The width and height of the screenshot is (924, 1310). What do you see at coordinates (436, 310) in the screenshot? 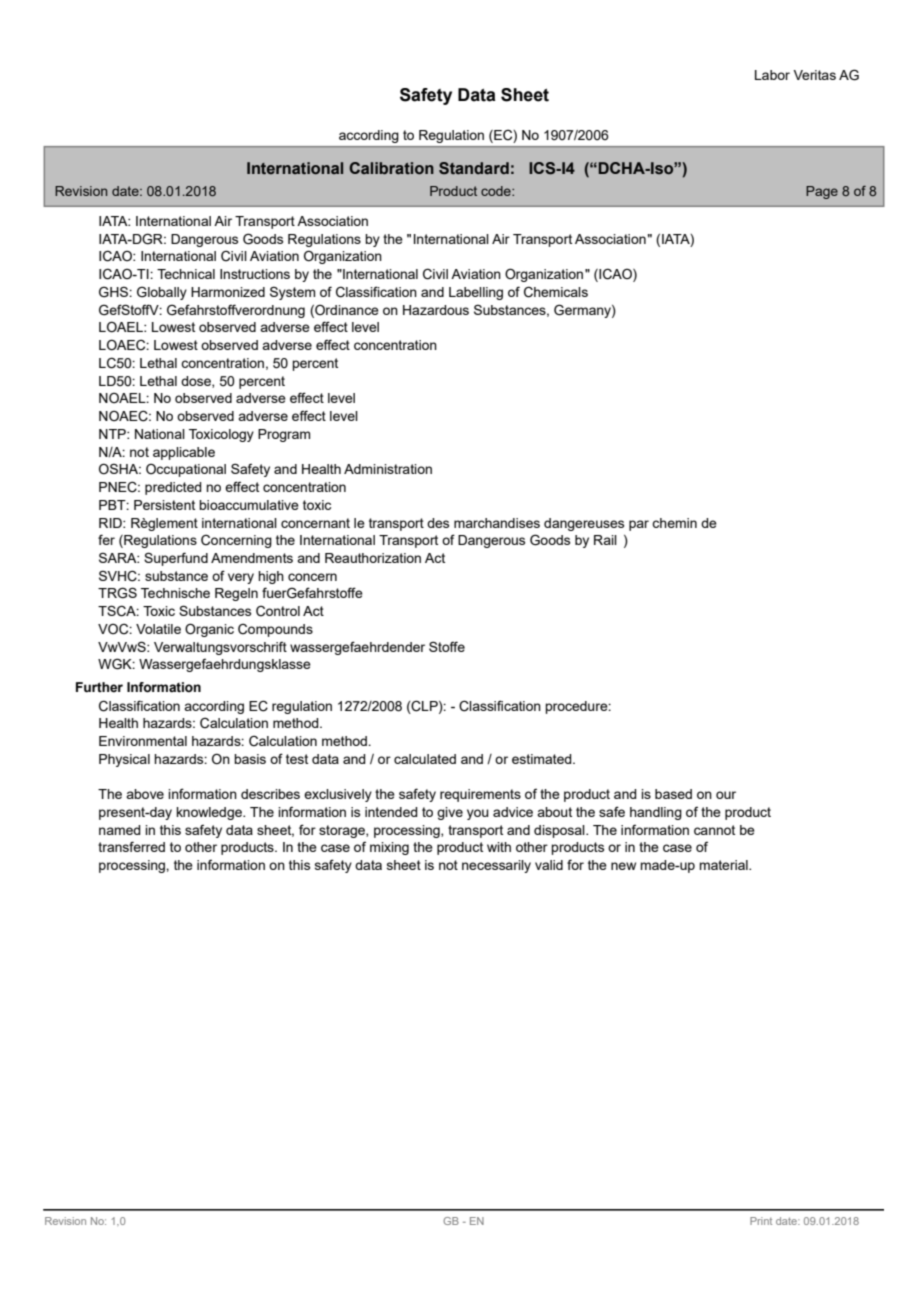
I see `Hazardous` at bounding box center [436, 310].
